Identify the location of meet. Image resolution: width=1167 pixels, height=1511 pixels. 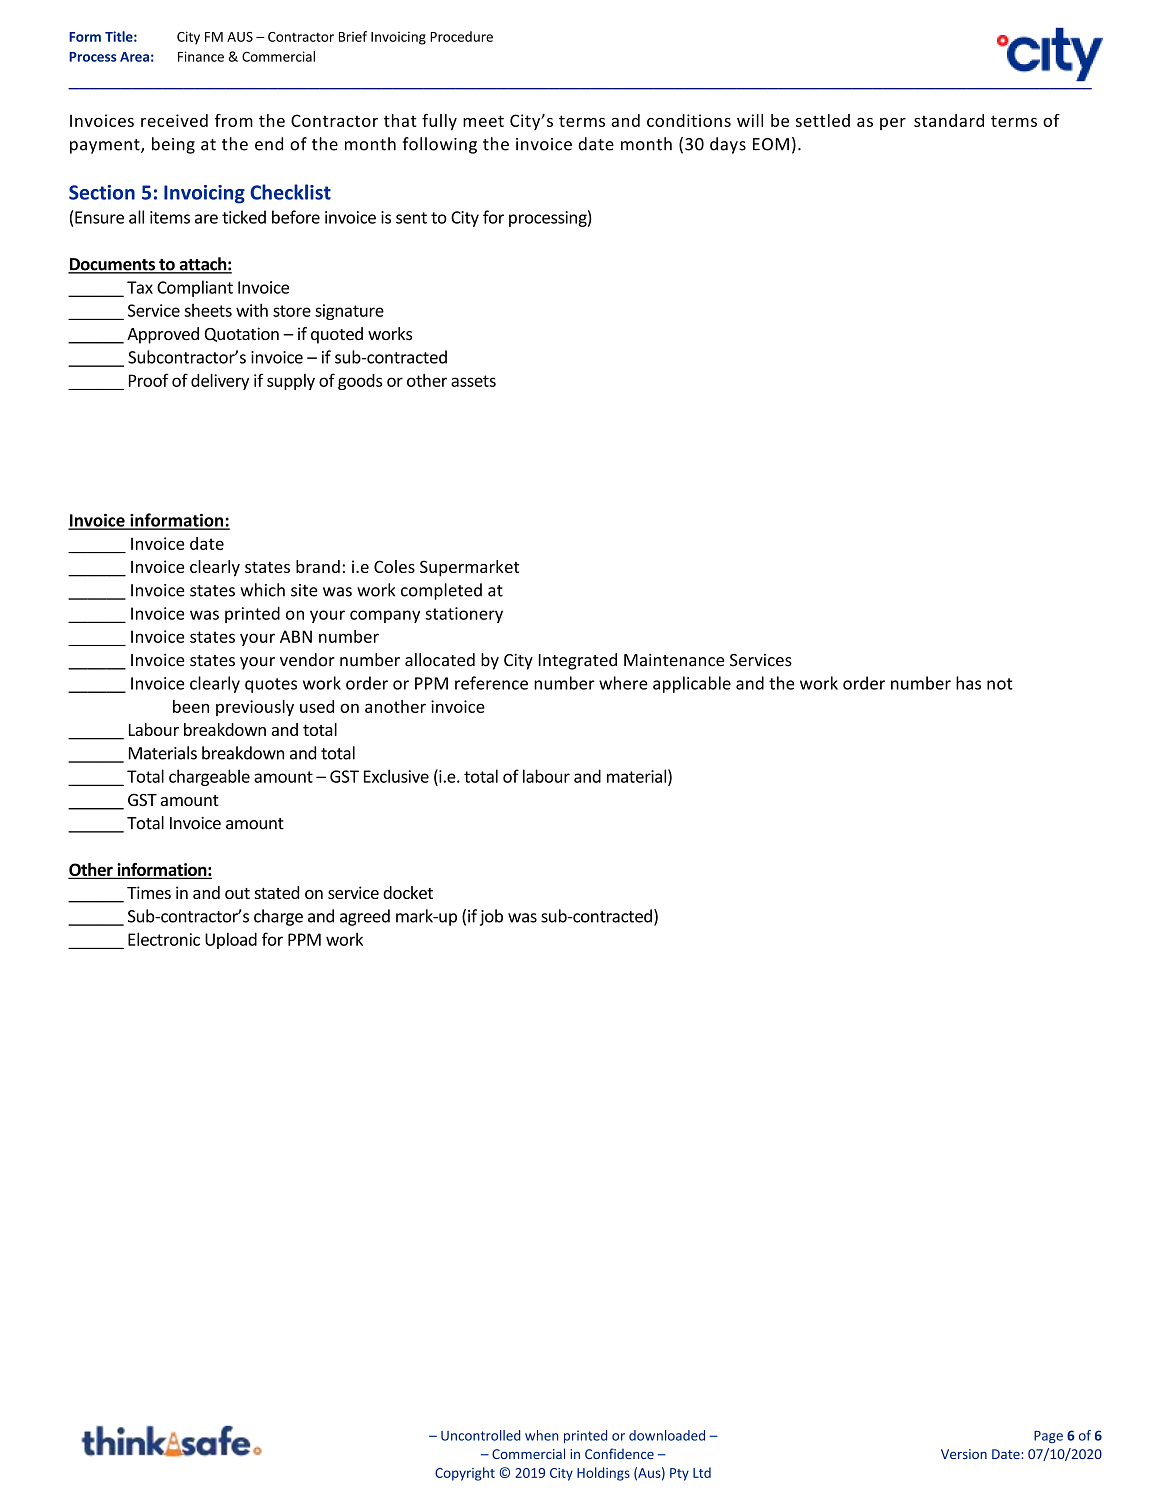
(483, 121).
